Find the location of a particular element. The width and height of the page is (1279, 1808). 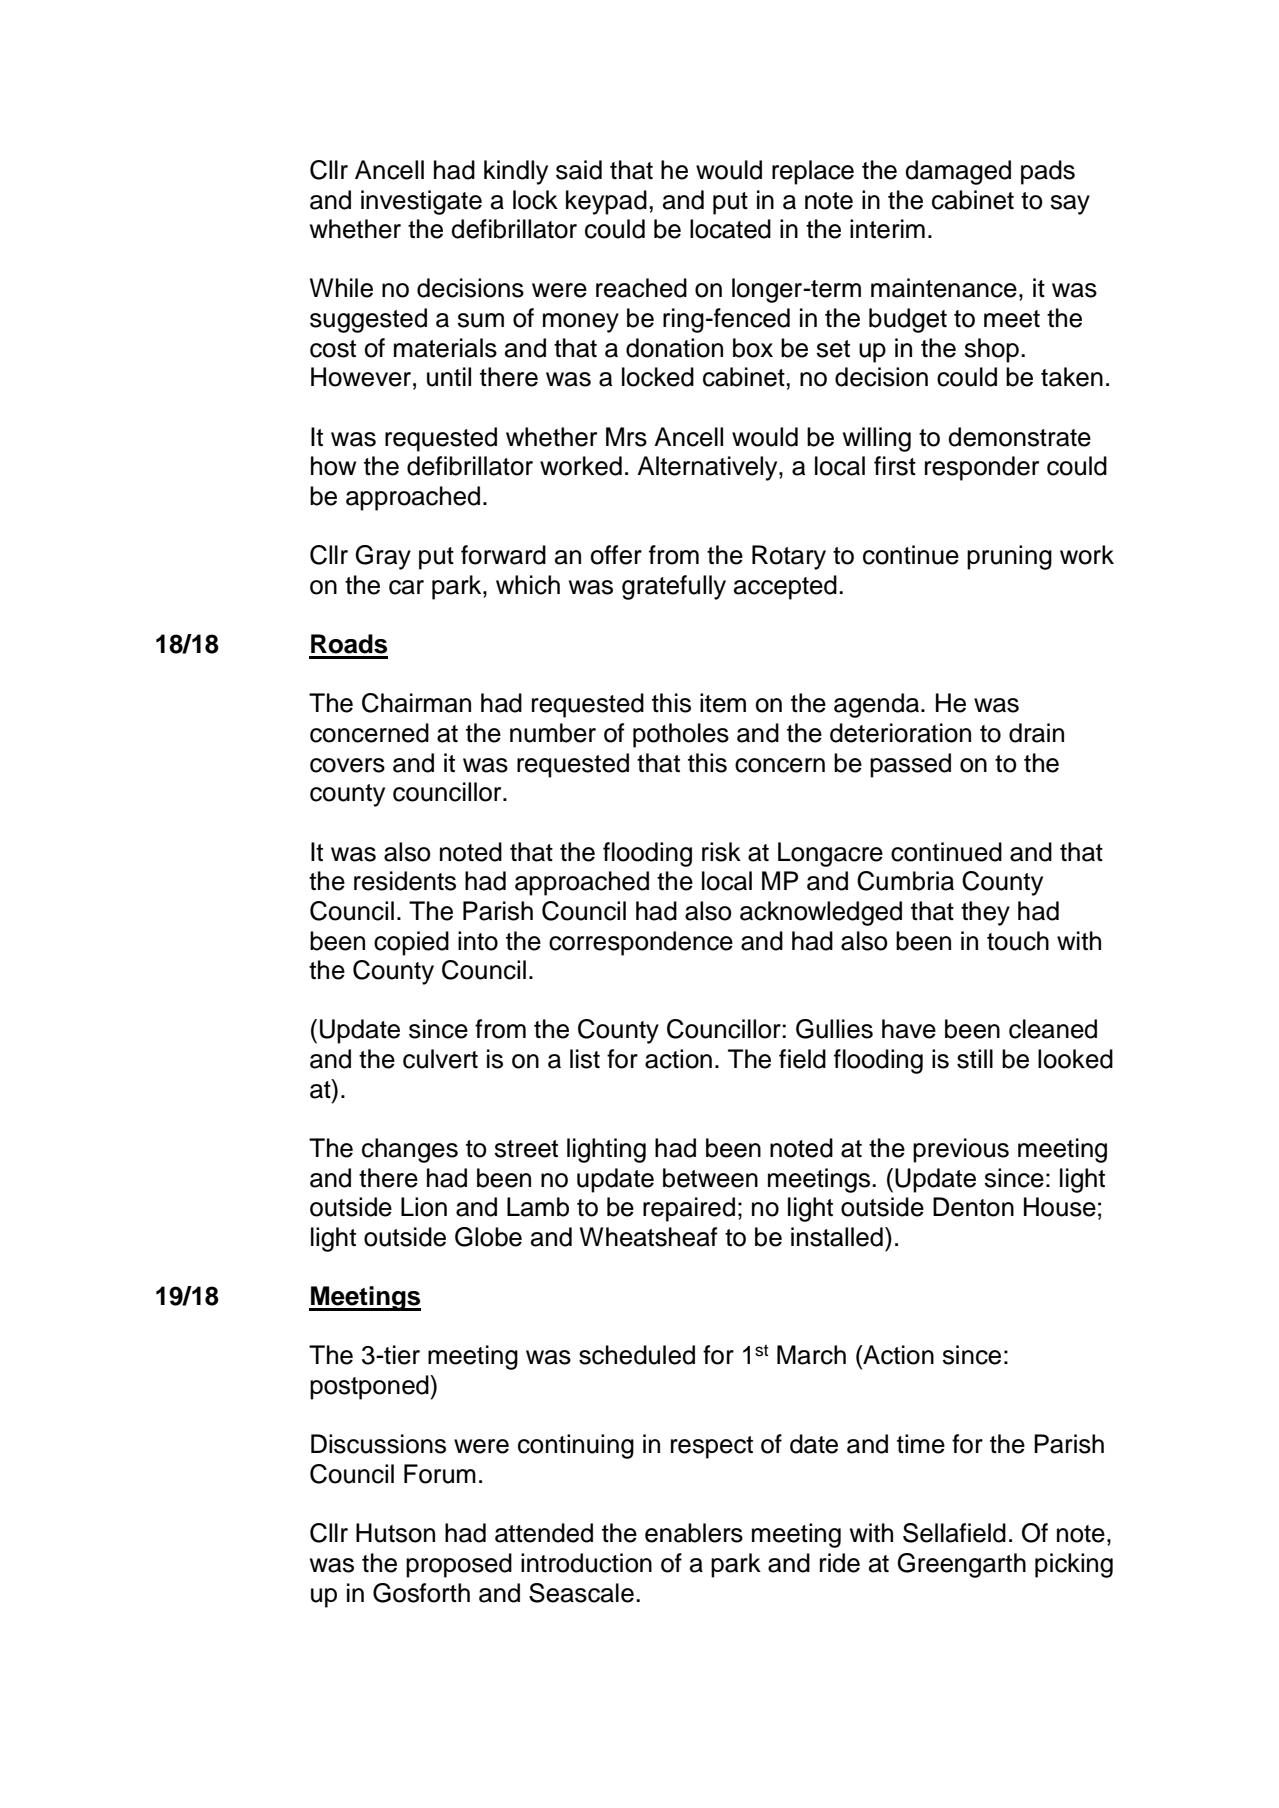

Forum is located at coordinates (440, 1474).
